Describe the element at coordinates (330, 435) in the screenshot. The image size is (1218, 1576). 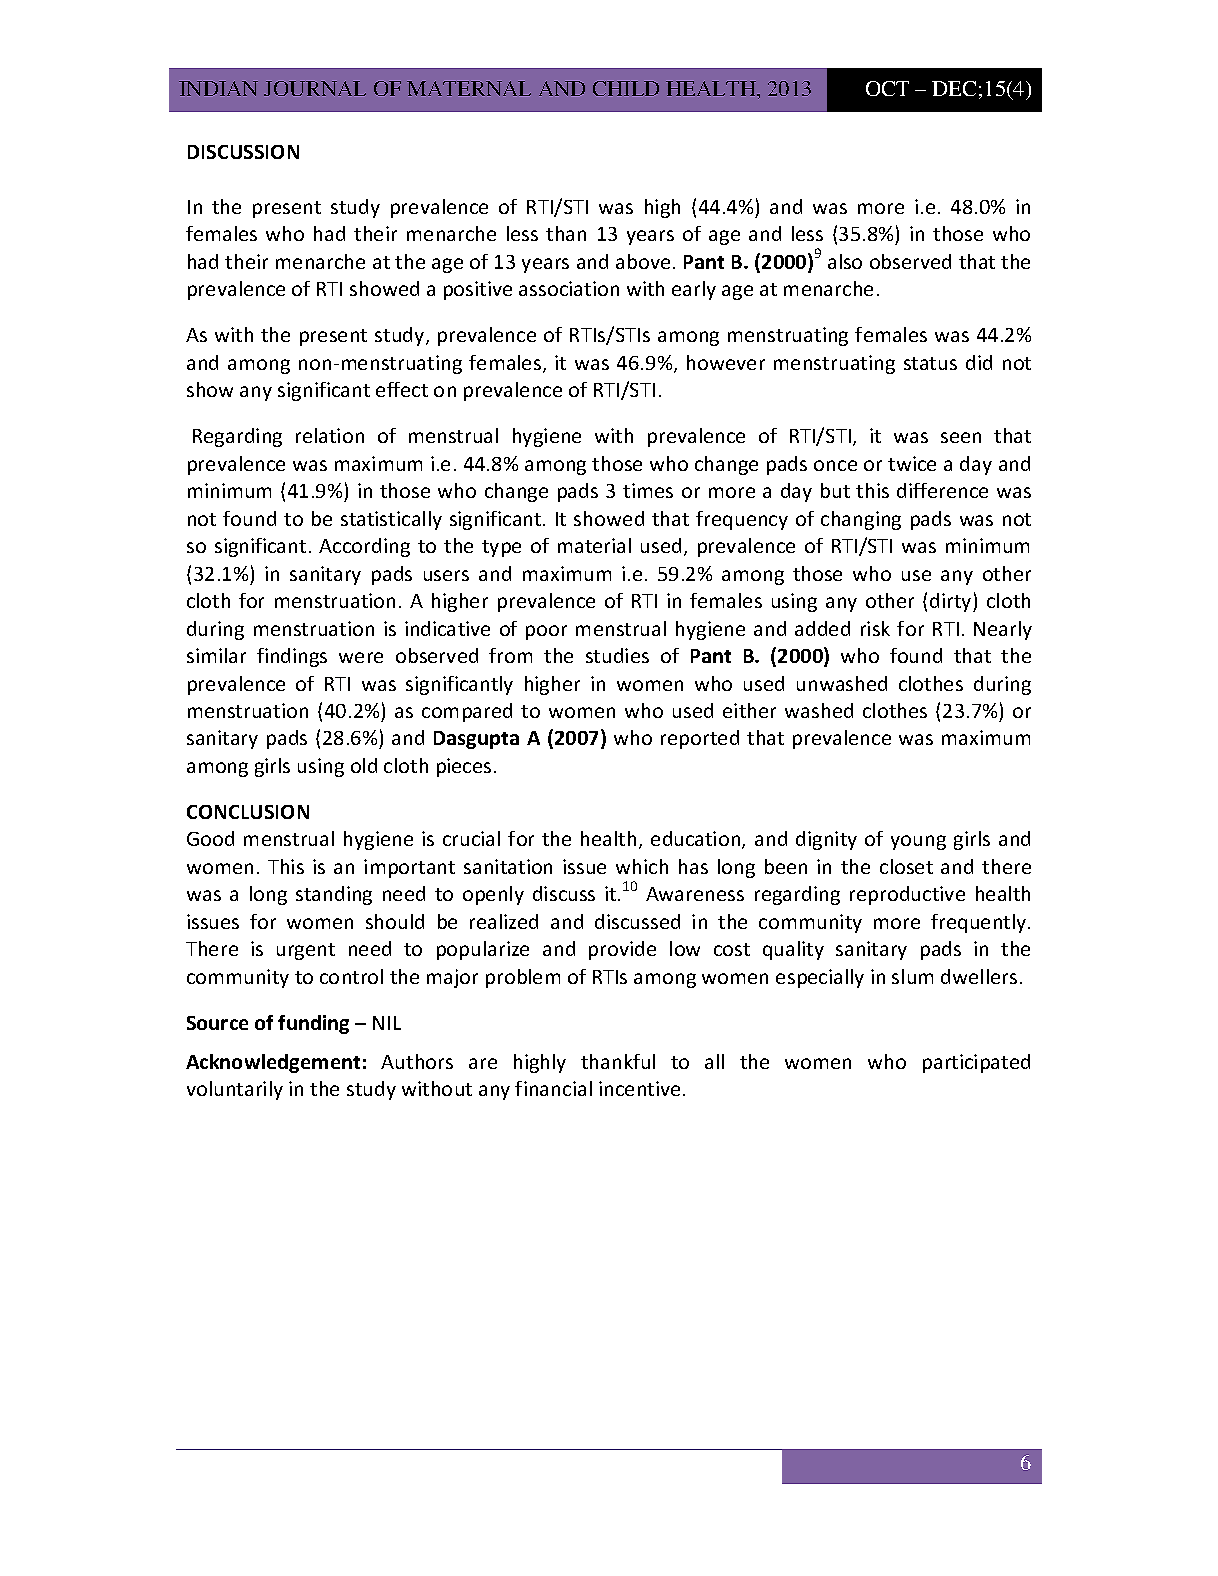
I see `relation` at that location.
